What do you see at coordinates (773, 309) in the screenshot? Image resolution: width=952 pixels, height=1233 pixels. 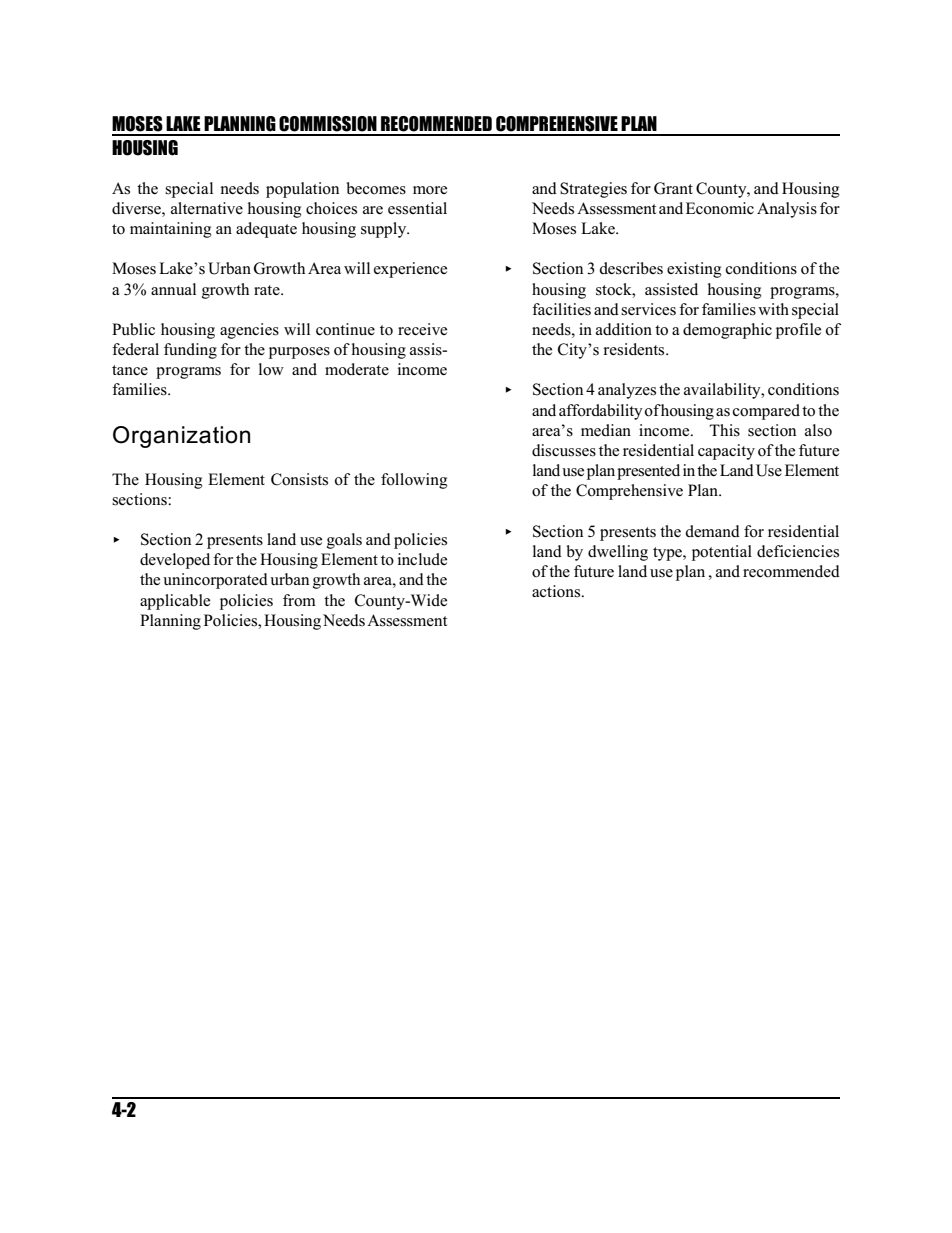 I see `with` at bounding box center [773, 309].
